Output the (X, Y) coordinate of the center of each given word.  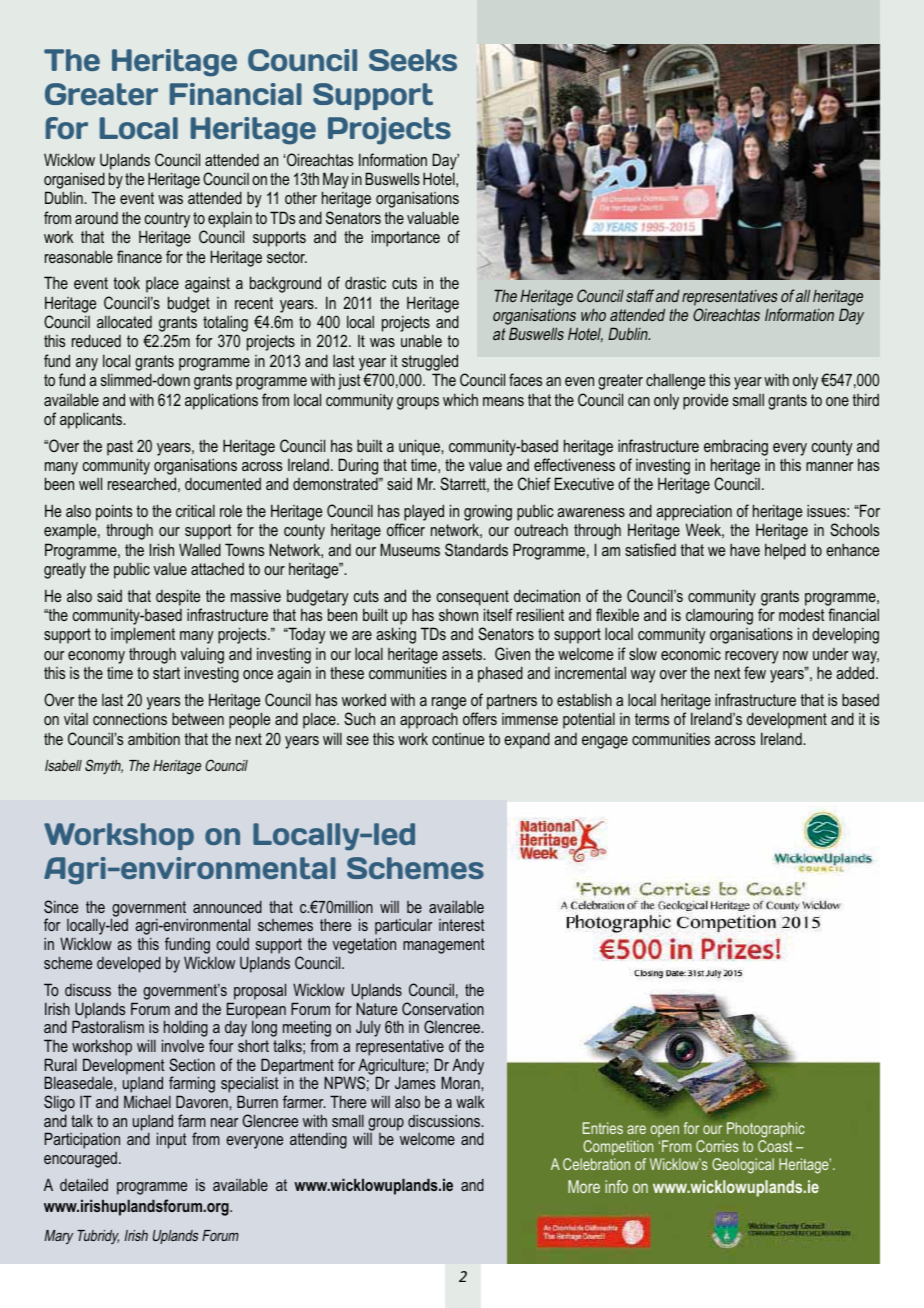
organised (74, 182)
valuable (433, 218)
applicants (92, 420)
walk (470, 1102)
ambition (154, 738)
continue (458, 739)
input (172, 1140)
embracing (736, 447)
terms (652, 719)
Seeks (413, 60)
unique (420, 447)
